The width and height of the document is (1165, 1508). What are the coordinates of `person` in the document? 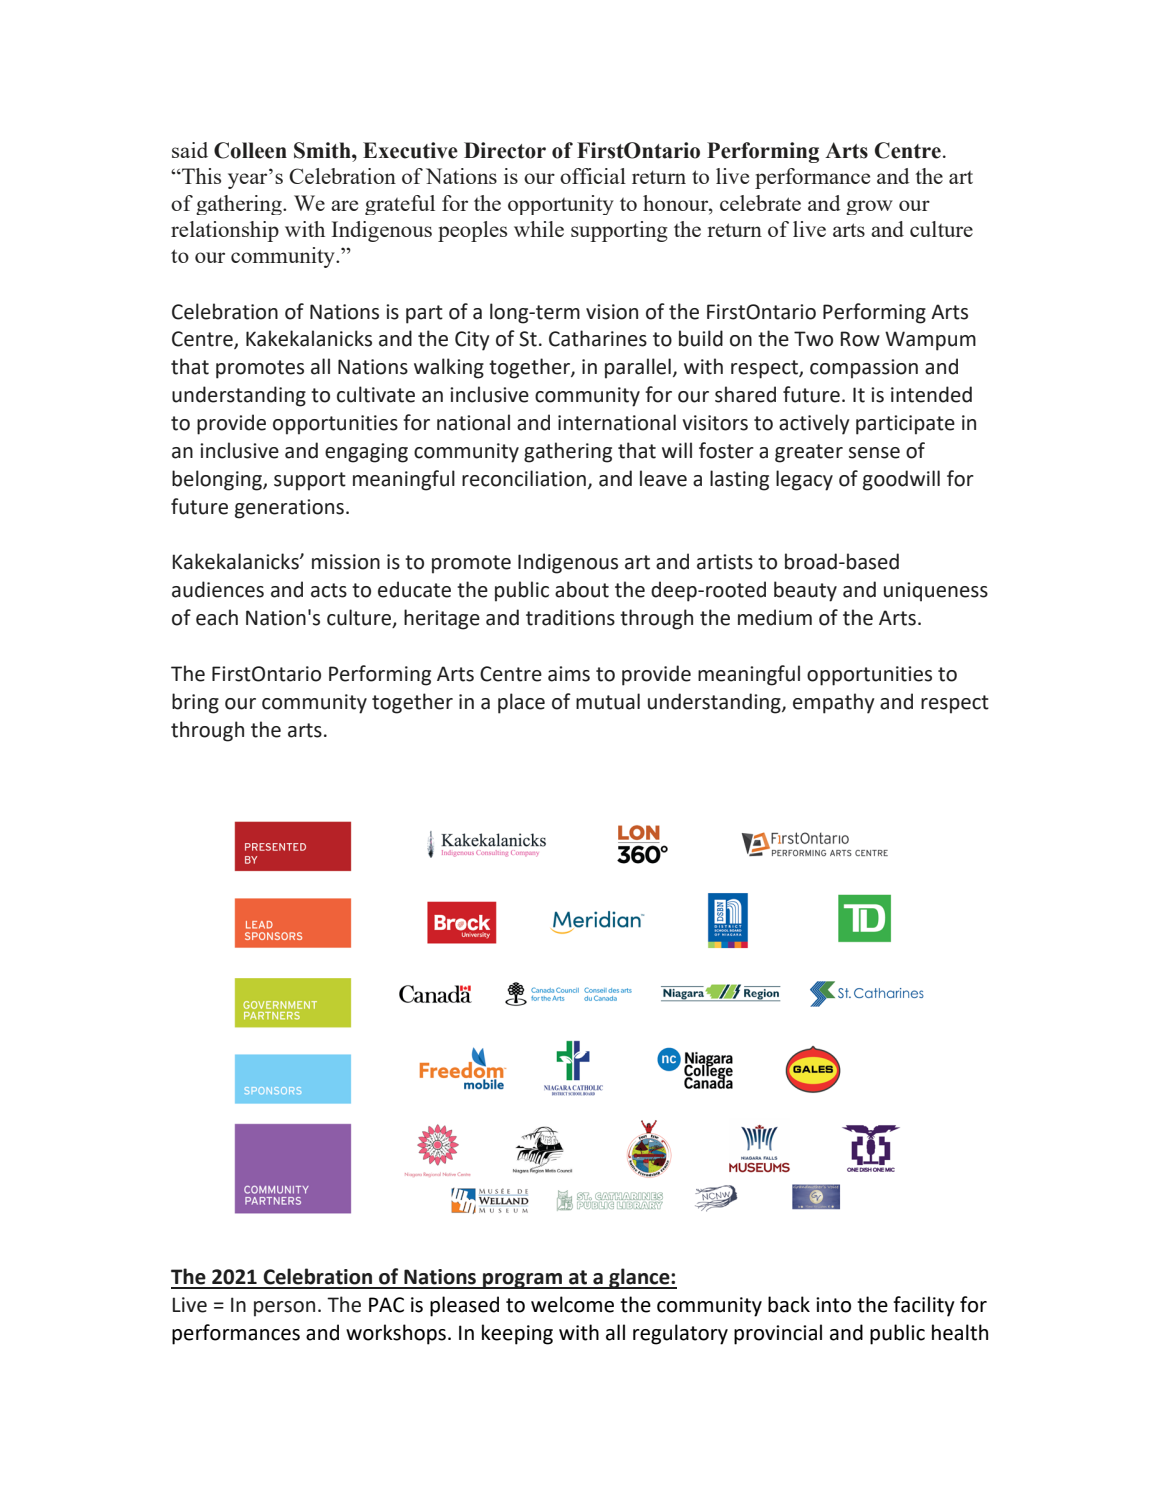 It's located at (284, 1309).
